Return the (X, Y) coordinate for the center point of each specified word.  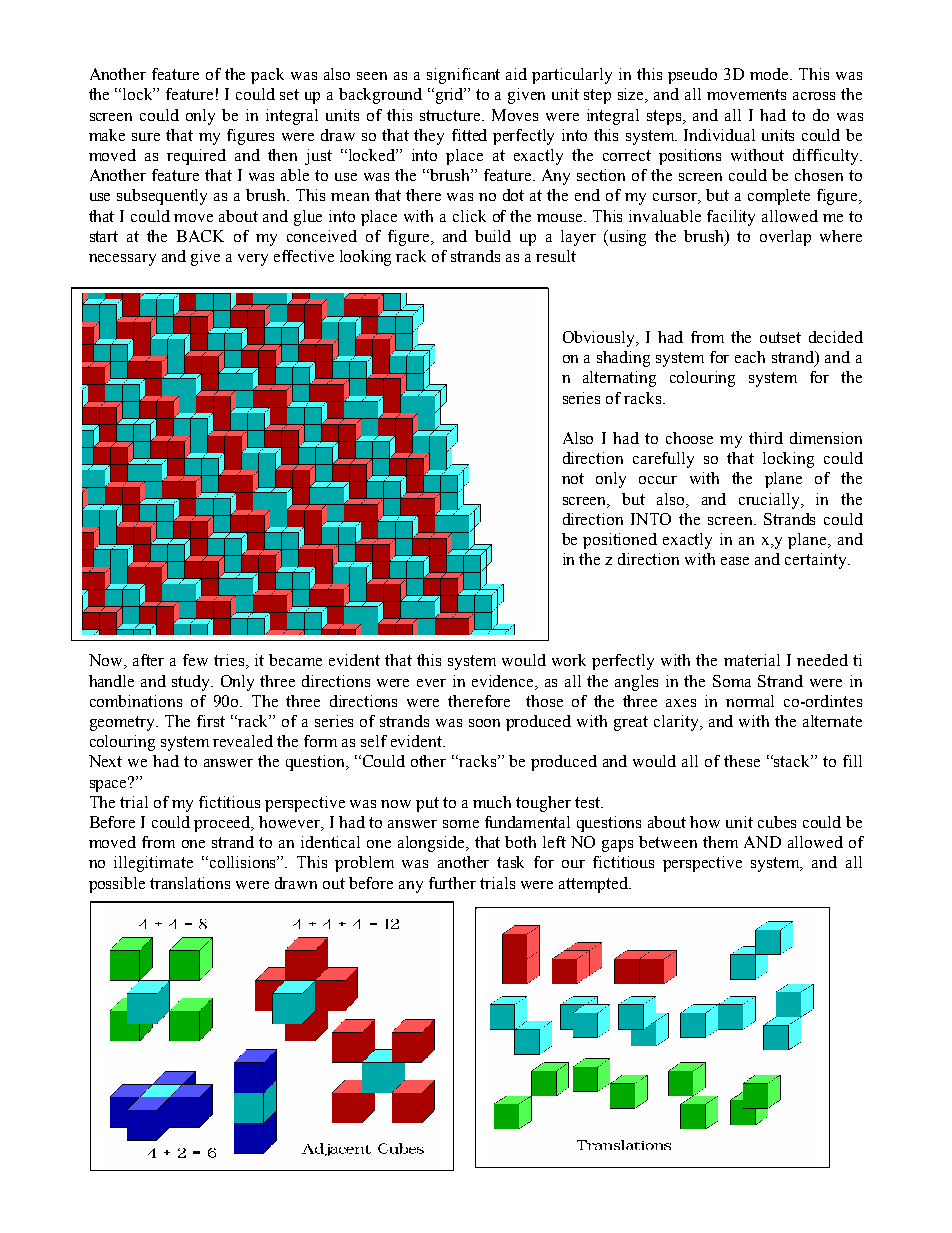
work (569, 660)
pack (267, 76)
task (510, 862)
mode (771, 74)
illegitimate (153, 864)
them (720, 842)
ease (735, 561)
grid (451, 96)
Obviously (600, 339)
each (750, 357)
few (195, 660)
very (253, 260)
